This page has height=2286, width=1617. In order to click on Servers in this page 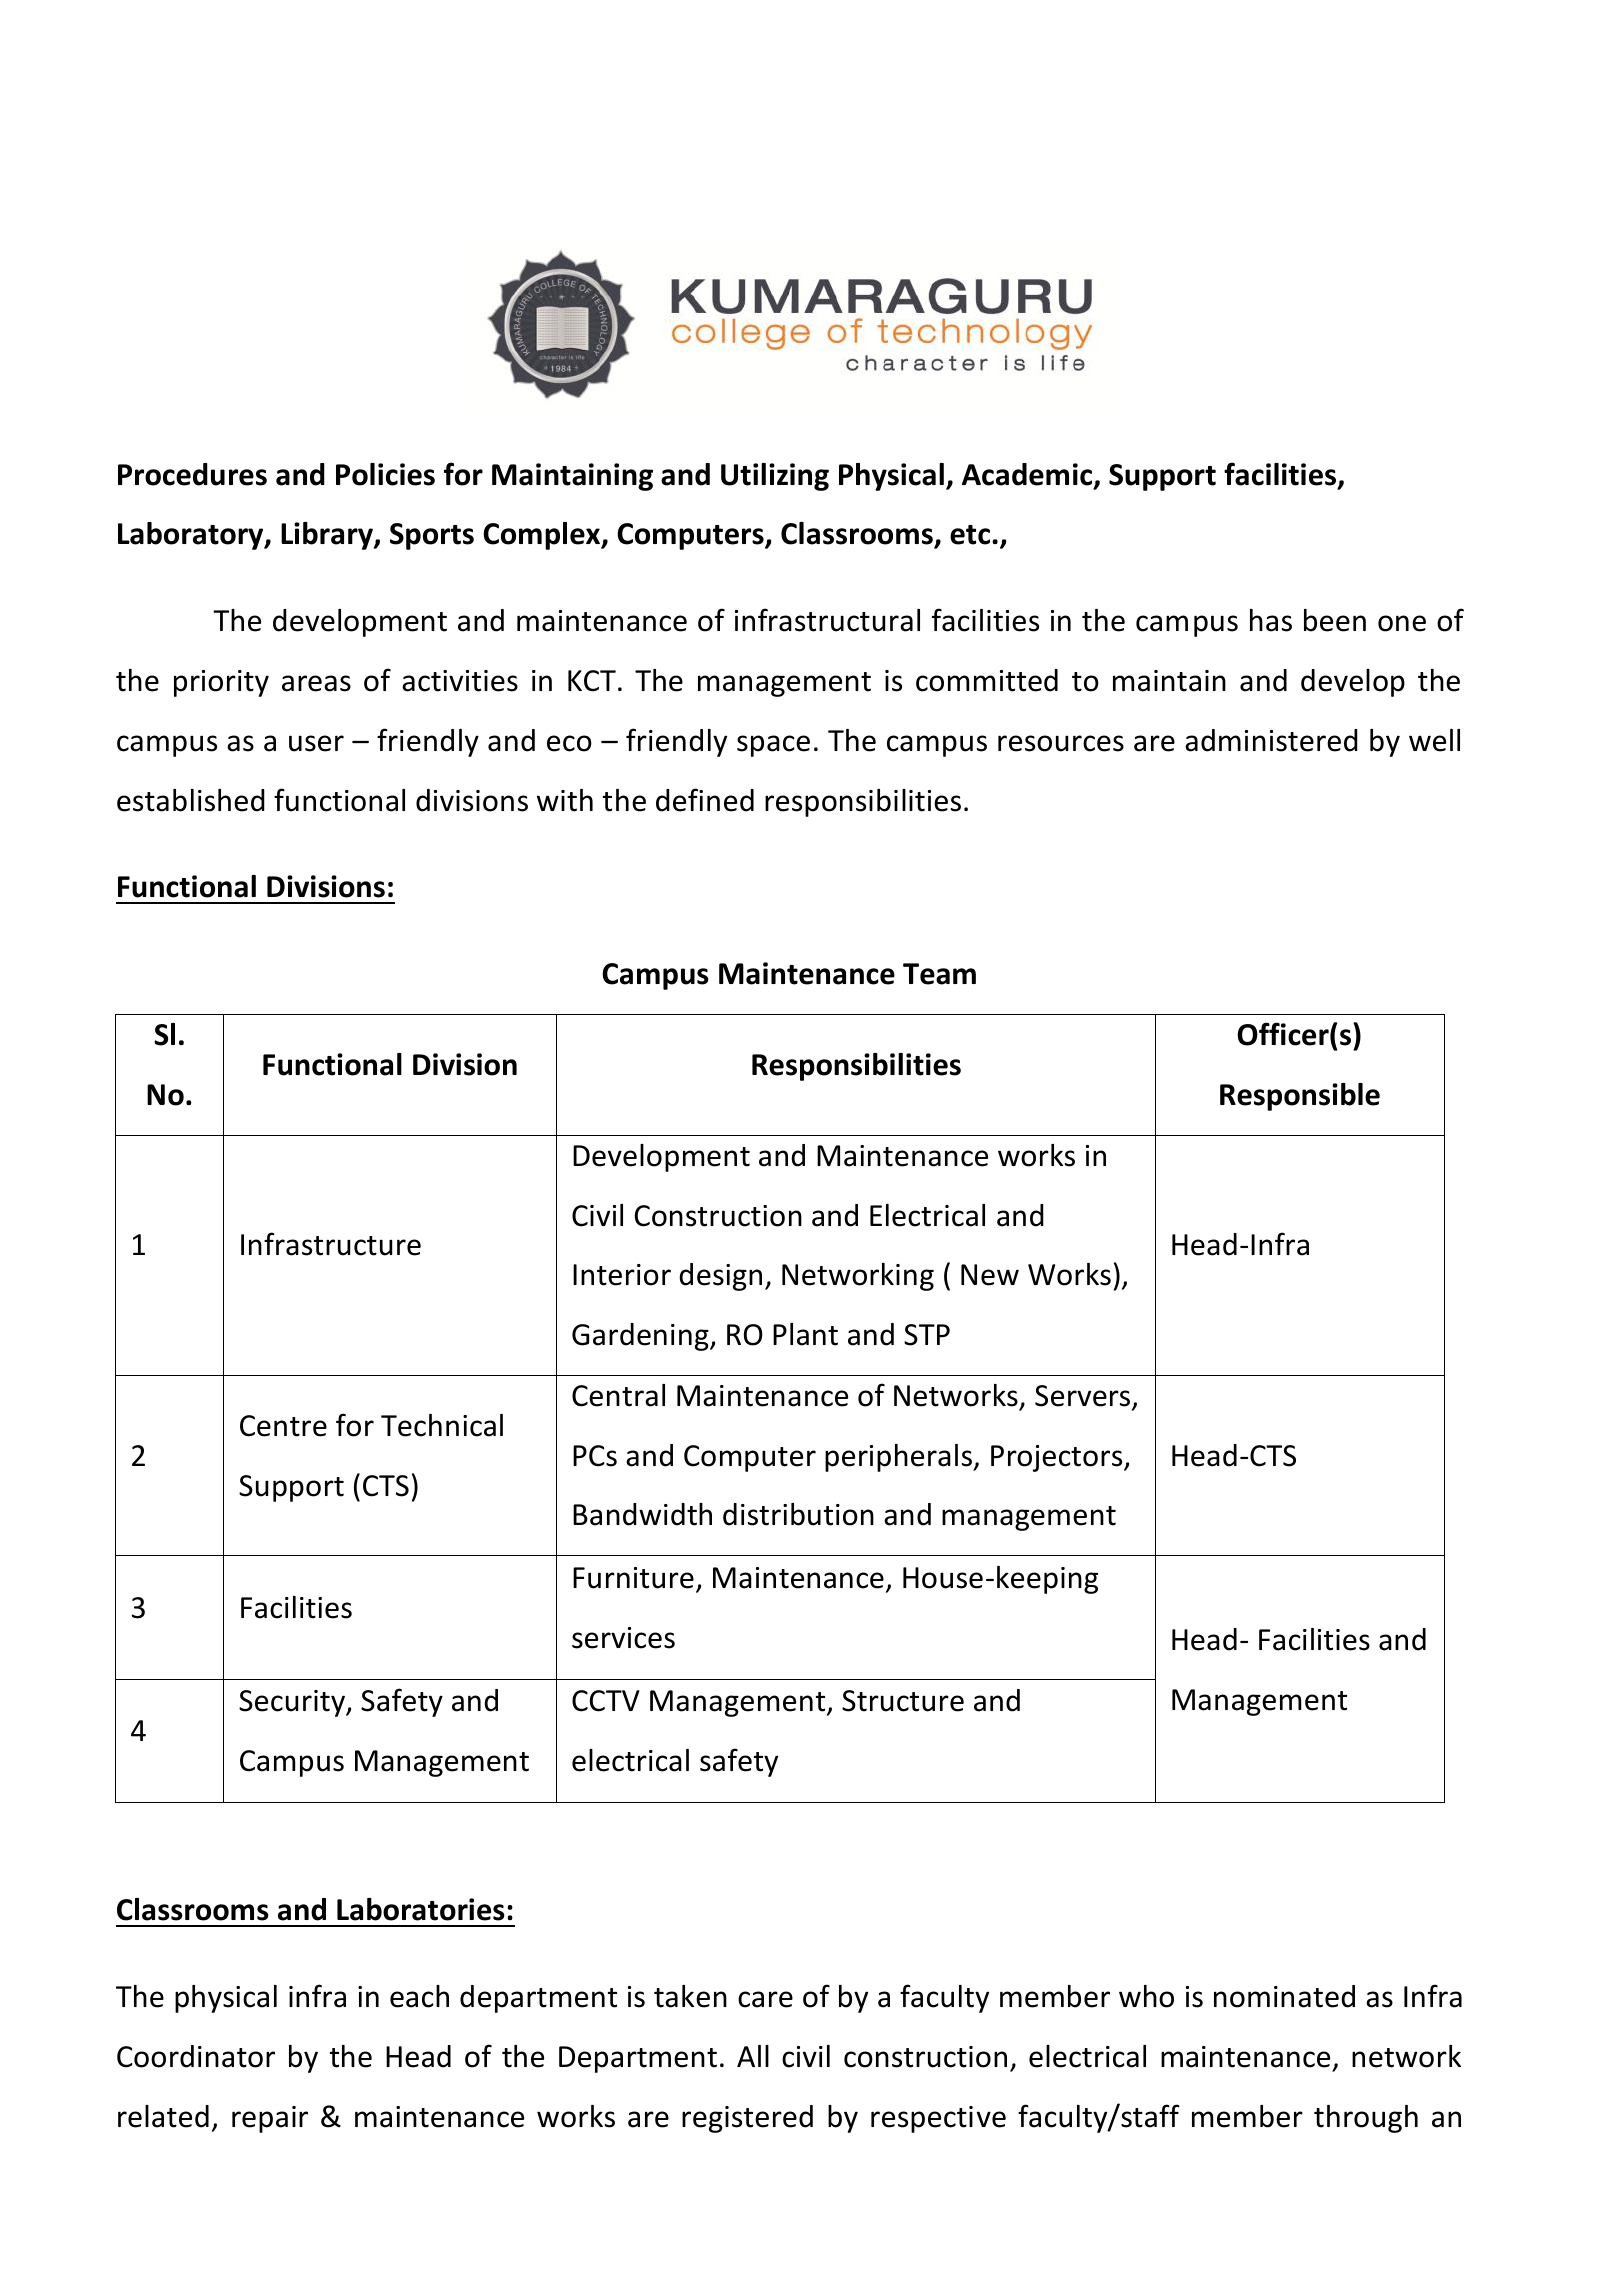, I will do `click(1082, 1396)`.
